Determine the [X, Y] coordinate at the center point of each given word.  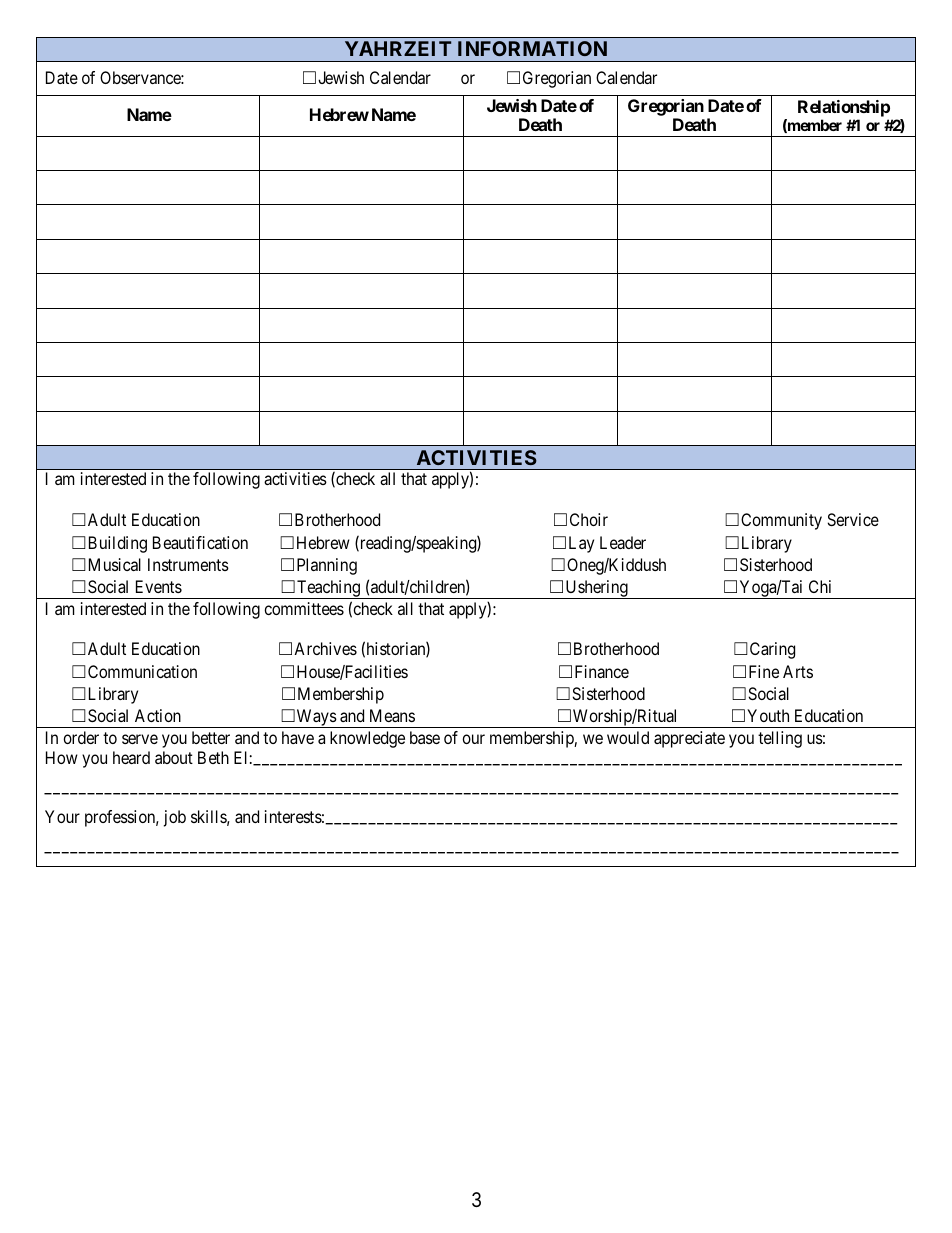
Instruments [188, 564]
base [425, 737]
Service [853, 519]
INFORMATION [532, 48]
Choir [589, 519]
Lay [581, 544]
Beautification [200, 542]
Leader [623, 542]
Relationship [844, 108]
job [175, 818]
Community [781, 521]
